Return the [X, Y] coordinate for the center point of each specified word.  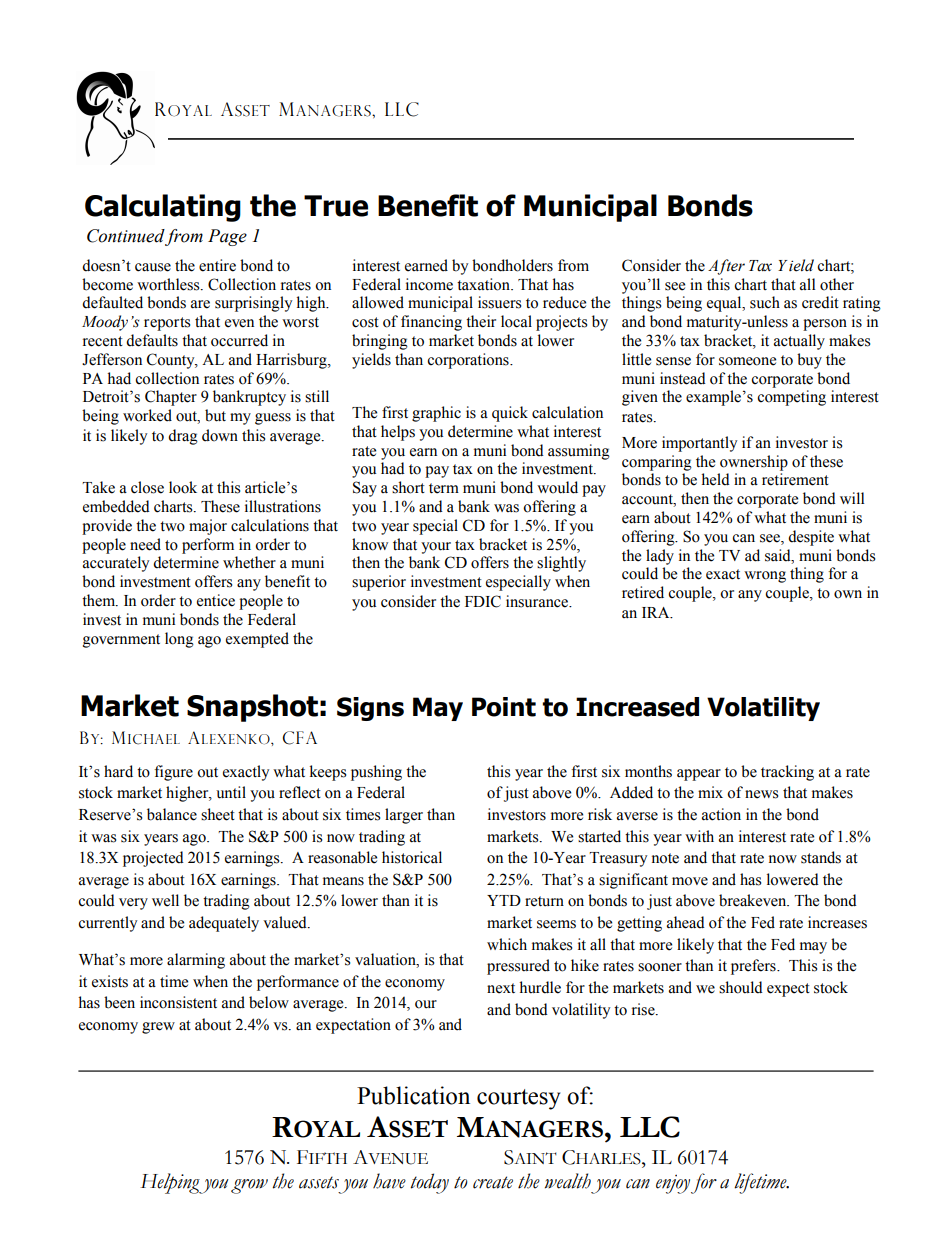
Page [227, 237]
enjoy [673, 1184]
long [179, 640]
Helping [171, 1183]
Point [504, 707]
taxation [484, 284]
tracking [787, 773]
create [493, 1182]
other [837, 284]
